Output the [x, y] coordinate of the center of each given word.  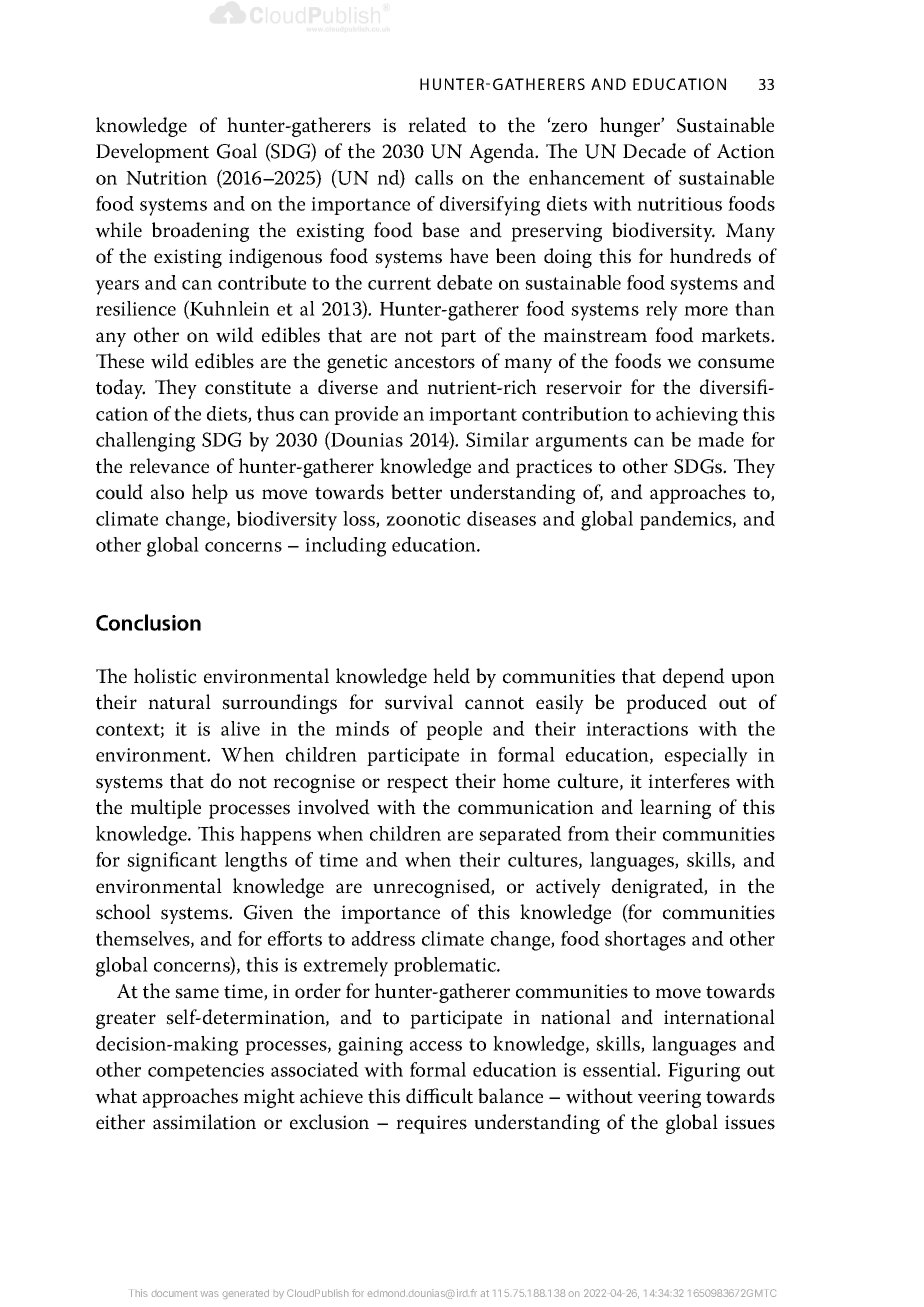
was [209, 1294]
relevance [169, 466]
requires [431, 1124]
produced [666, 704]
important [473, 416]
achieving [697, 416]
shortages [645, 941]
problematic [446, 966]
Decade [654, 151]
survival [419, 702]
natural [179, 702]
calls [434, 177]
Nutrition [166, 178]
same [197, 993]
